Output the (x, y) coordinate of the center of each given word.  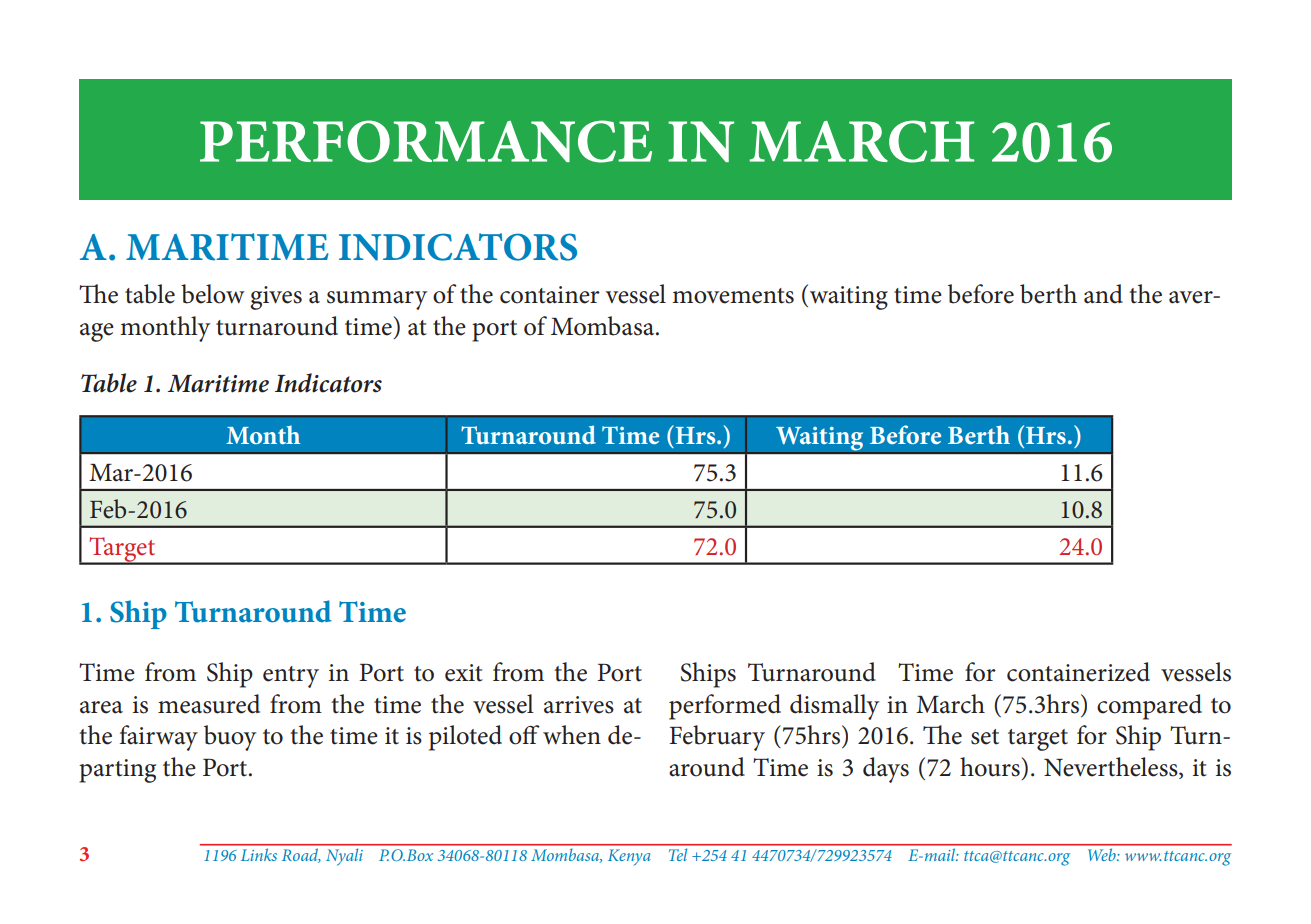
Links (259, 855)
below (213, 294)
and (1103, 294)
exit (464, 673)
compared (1149, 707)
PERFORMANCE (426, 141)
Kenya (629, 857)
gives (276, 298)
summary (377, 300)
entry (291, 677)
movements (733, 296)
